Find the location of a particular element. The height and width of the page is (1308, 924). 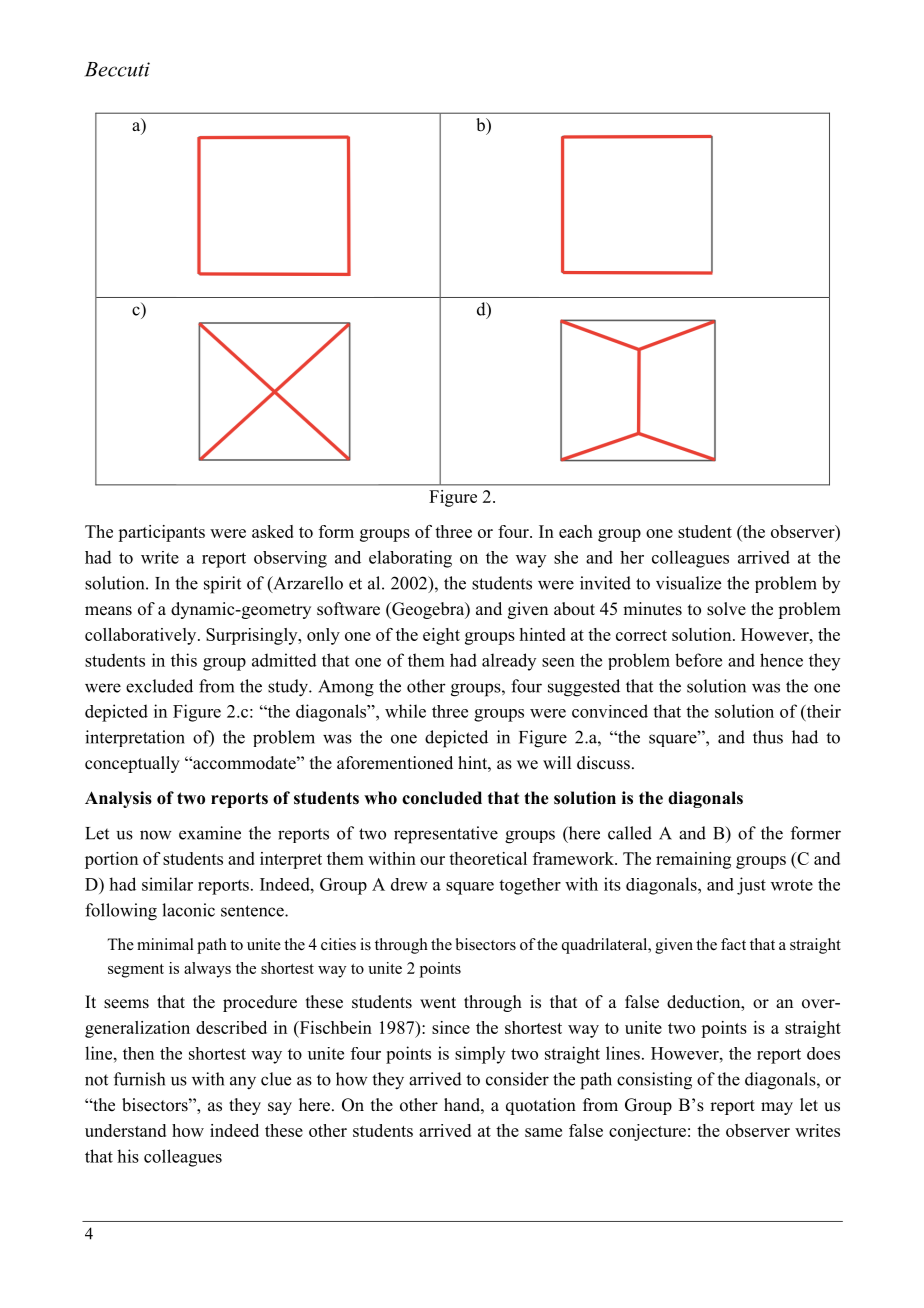

already is located at coordinates (509, 662).
